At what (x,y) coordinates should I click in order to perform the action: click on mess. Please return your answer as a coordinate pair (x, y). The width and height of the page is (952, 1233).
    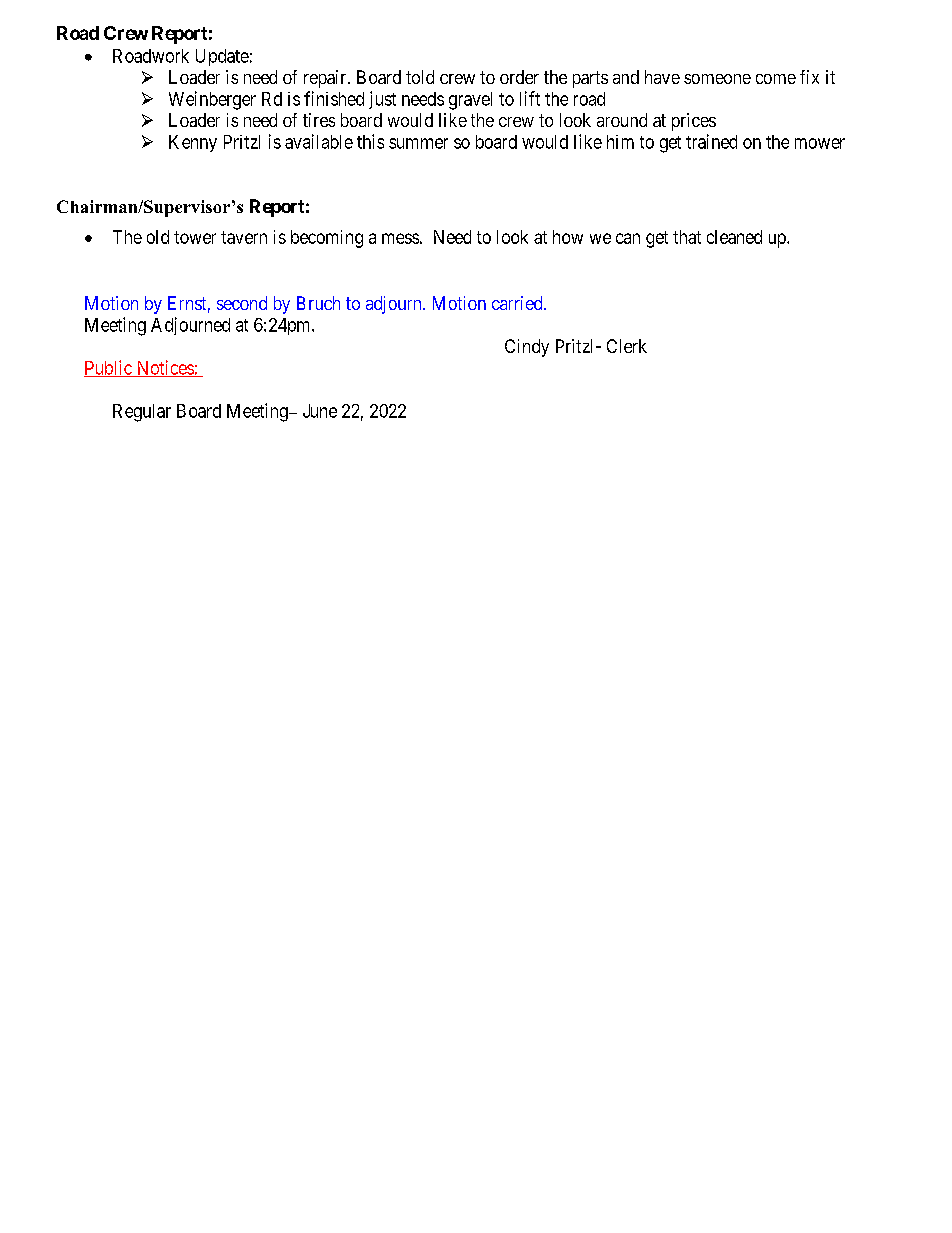
    Looking at the image, I should click on (400, 238).
